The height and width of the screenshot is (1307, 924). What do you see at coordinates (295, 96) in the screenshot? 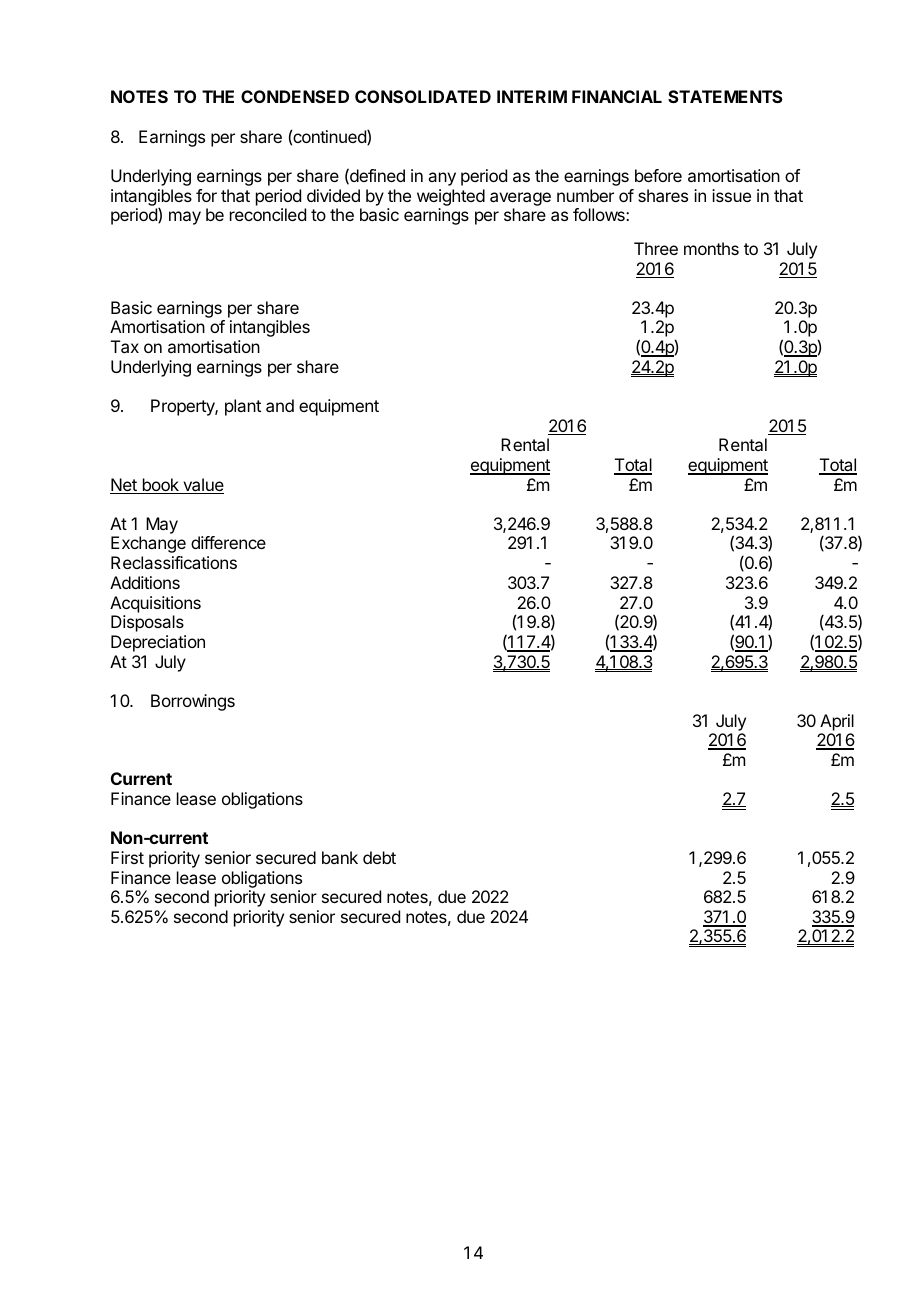
I see `CONDENSED` at bounding box center [295, 96].
